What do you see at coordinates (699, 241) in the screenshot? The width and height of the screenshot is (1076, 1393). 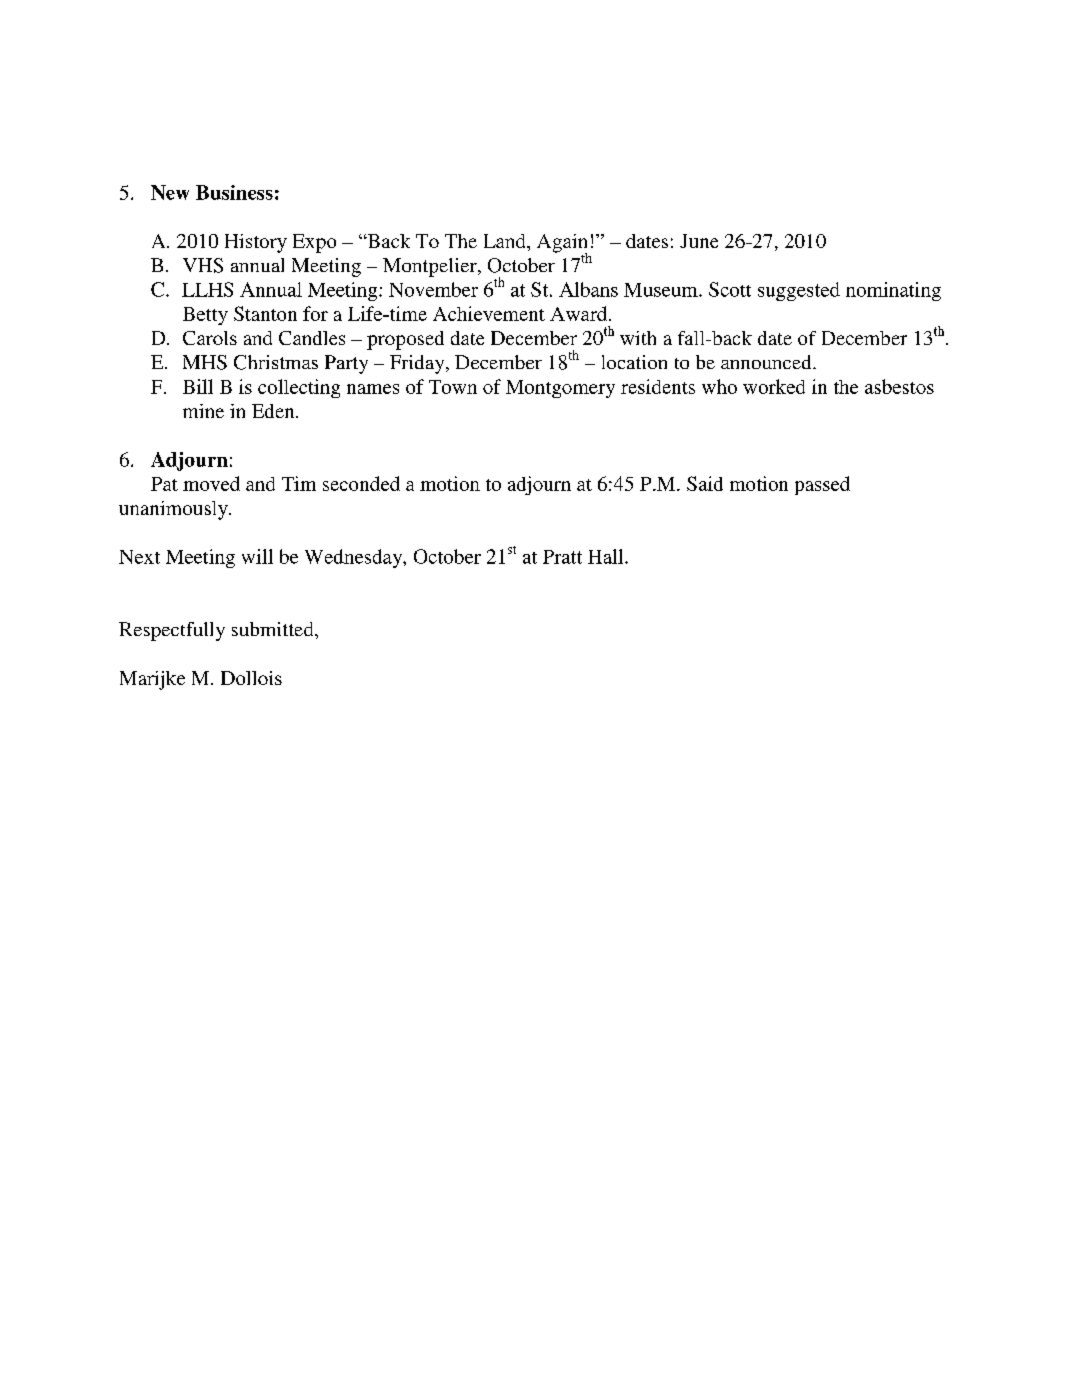 I see `June` at bounding box center [699, 241].
